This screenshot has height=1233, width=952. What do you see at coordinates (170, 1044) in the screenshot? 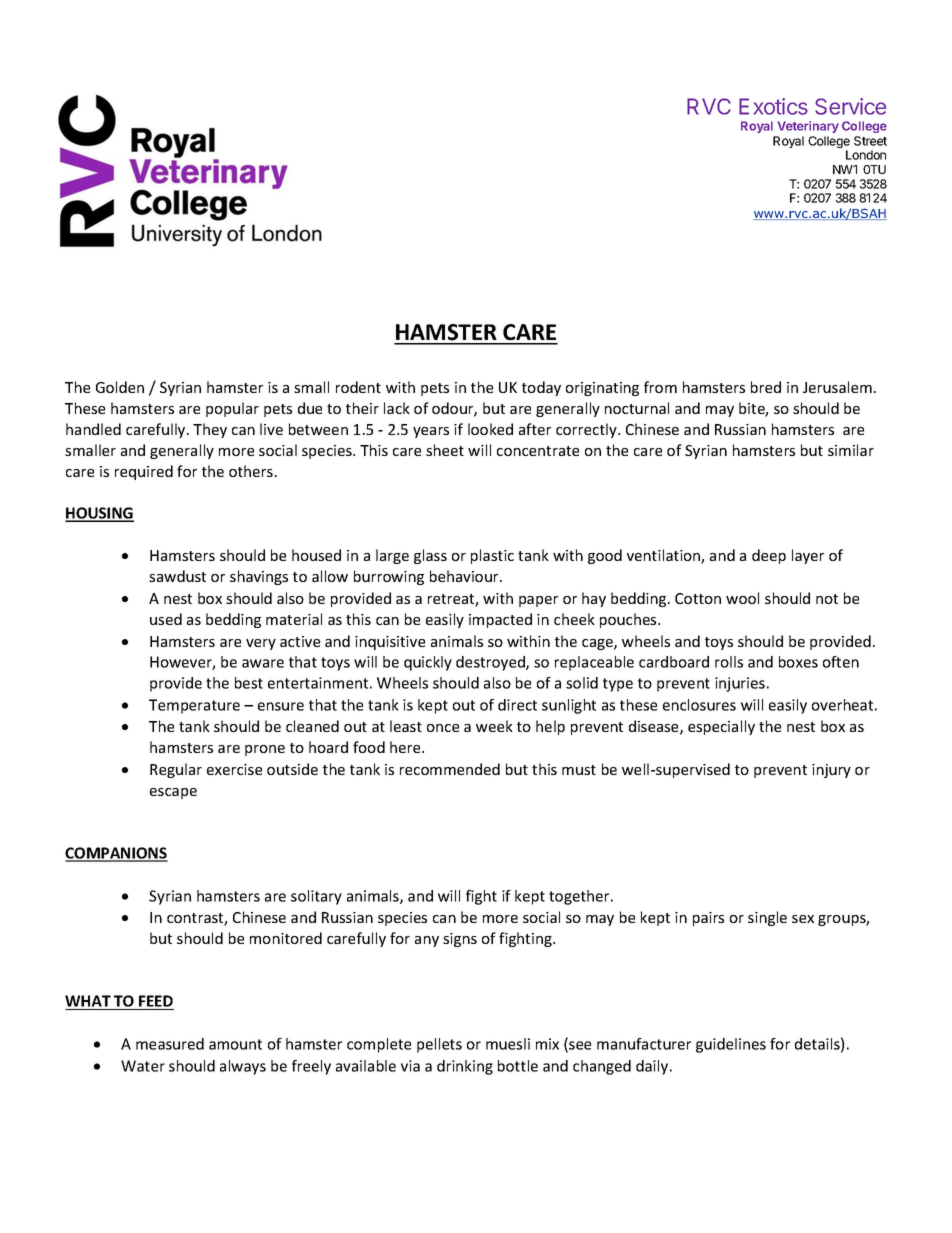
I see `measured` at bounding box center [170, 1044].
